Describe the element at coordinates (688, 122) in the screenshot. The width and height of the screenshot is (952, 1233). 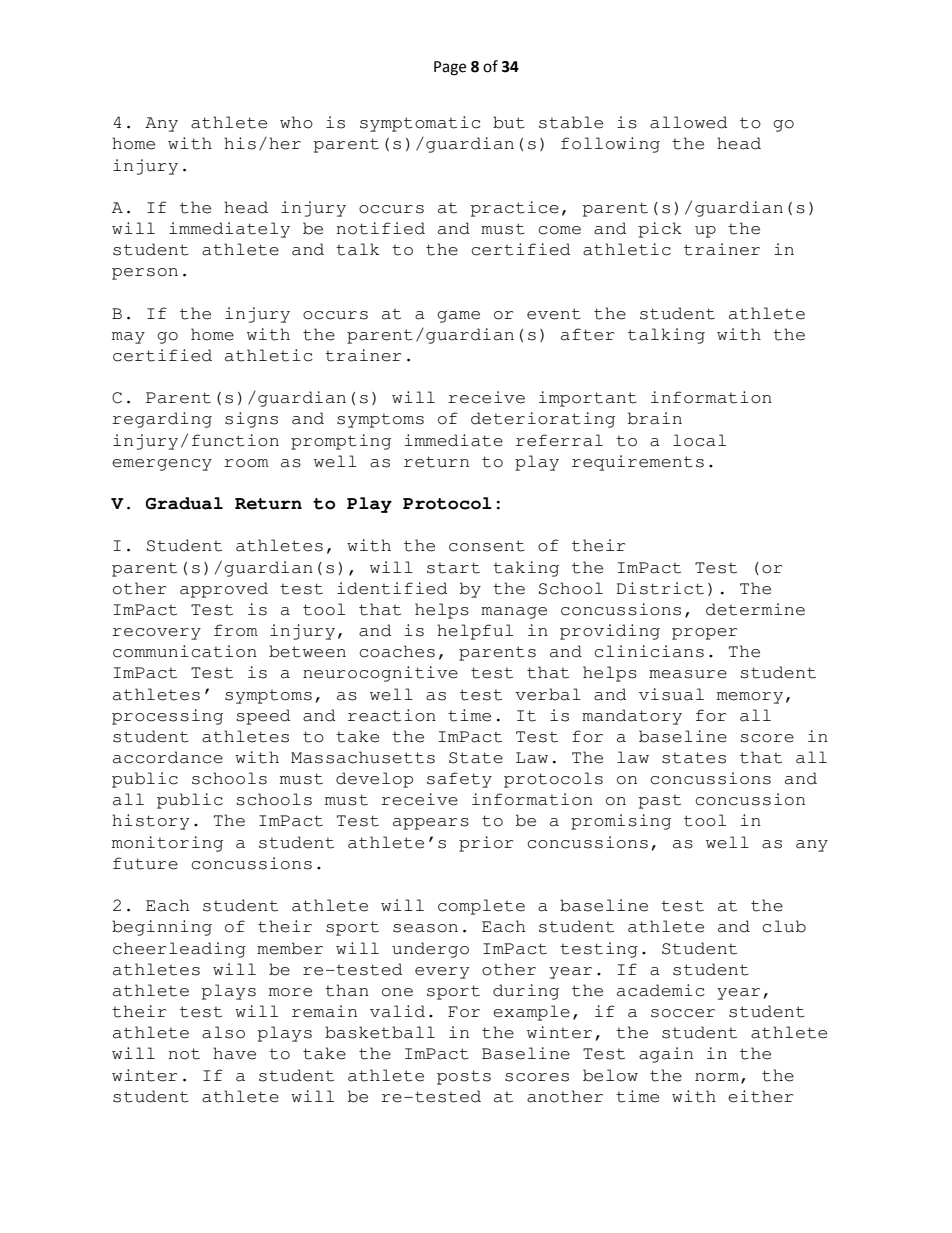
I see `allowed` at that location.
